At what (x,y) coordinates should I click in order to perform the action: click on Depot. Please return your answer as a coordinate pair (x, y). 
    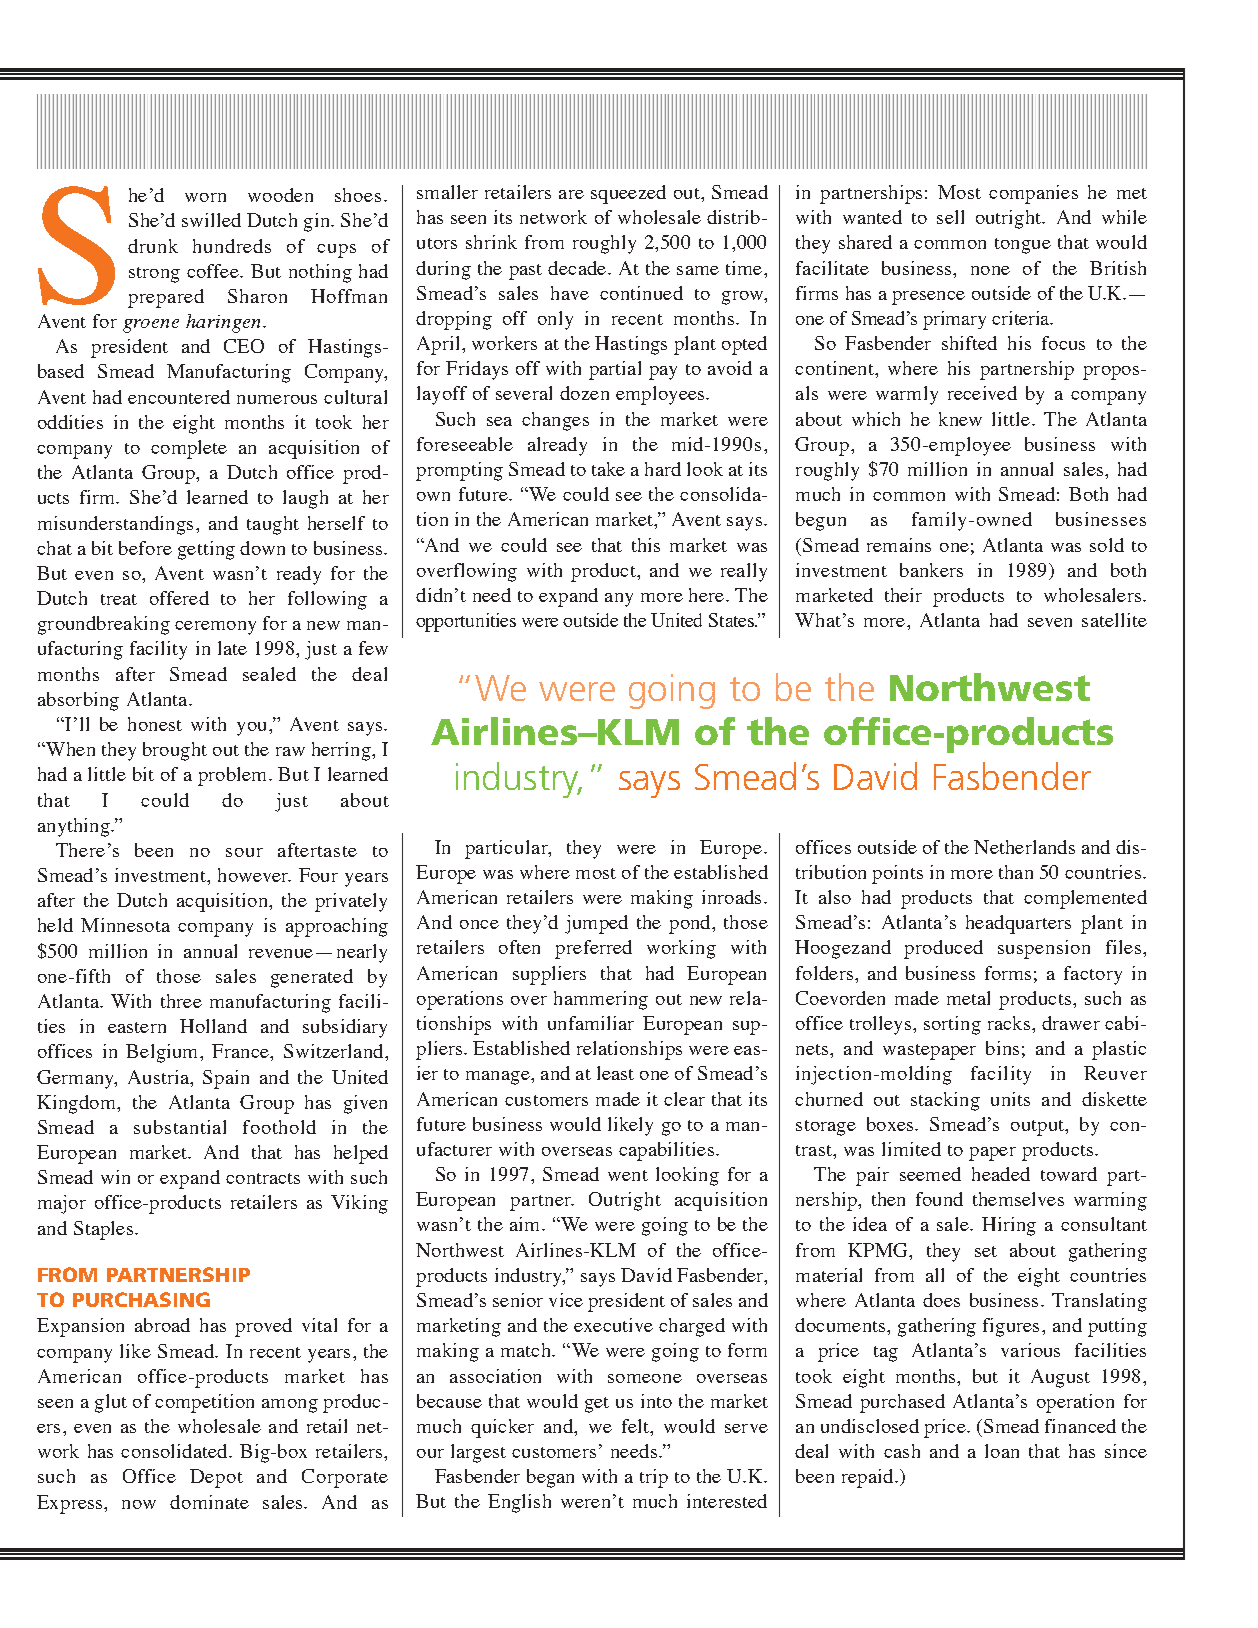
    Looking at the image, I should click on (216, 1478).
